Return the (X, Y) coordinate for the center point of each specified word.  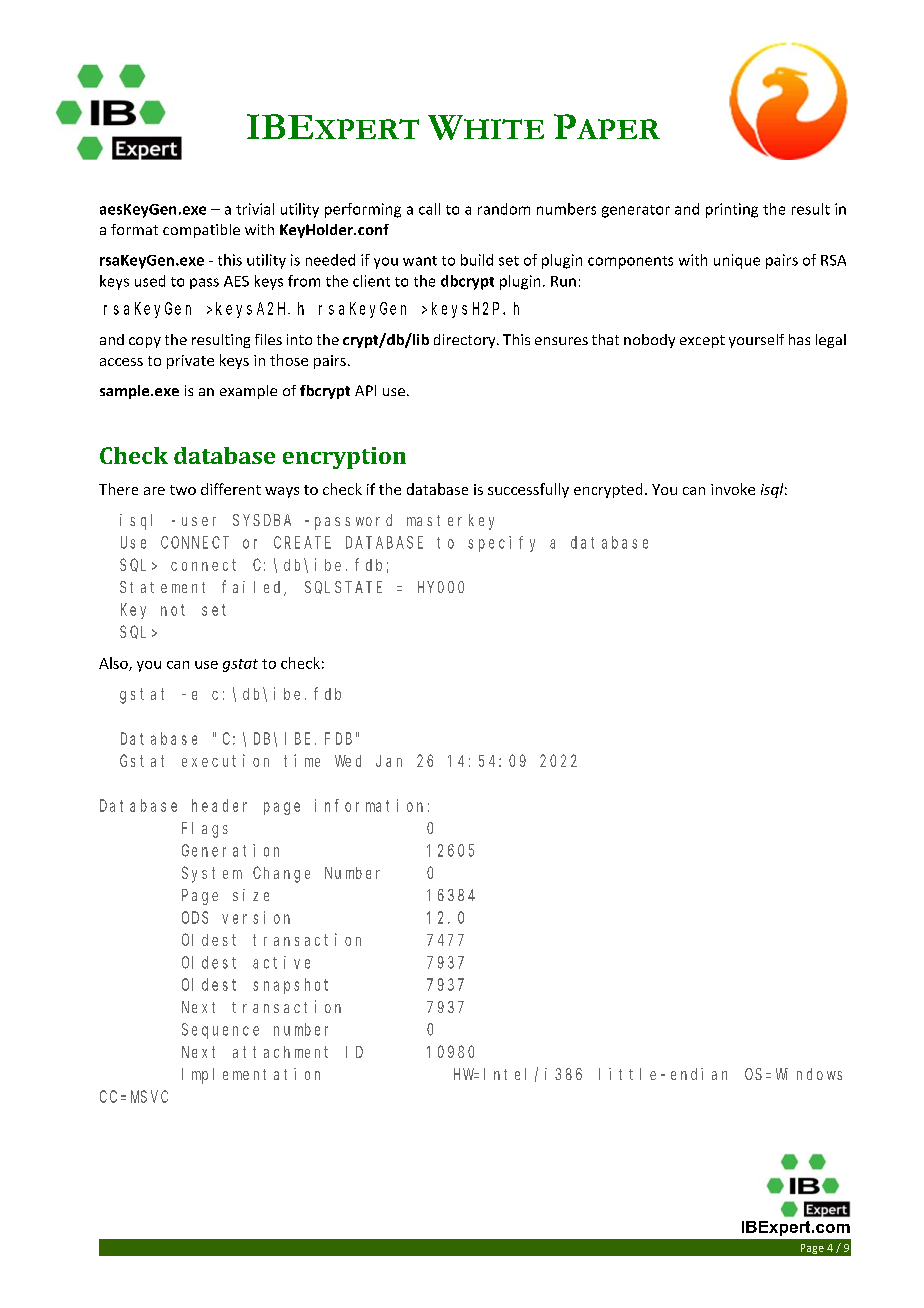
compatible (201, 231)
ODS (195, 917)
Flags (205, 830)
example (248, 392)
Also (114, 664)
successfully (528, 490)
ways (282, 492)
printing (732, 210)
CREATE (302, 542)
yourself (756, 341)
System (212, 875)
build (477, 260)
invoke (733, 489)
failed (253, 588)
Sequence (220, 1031)
